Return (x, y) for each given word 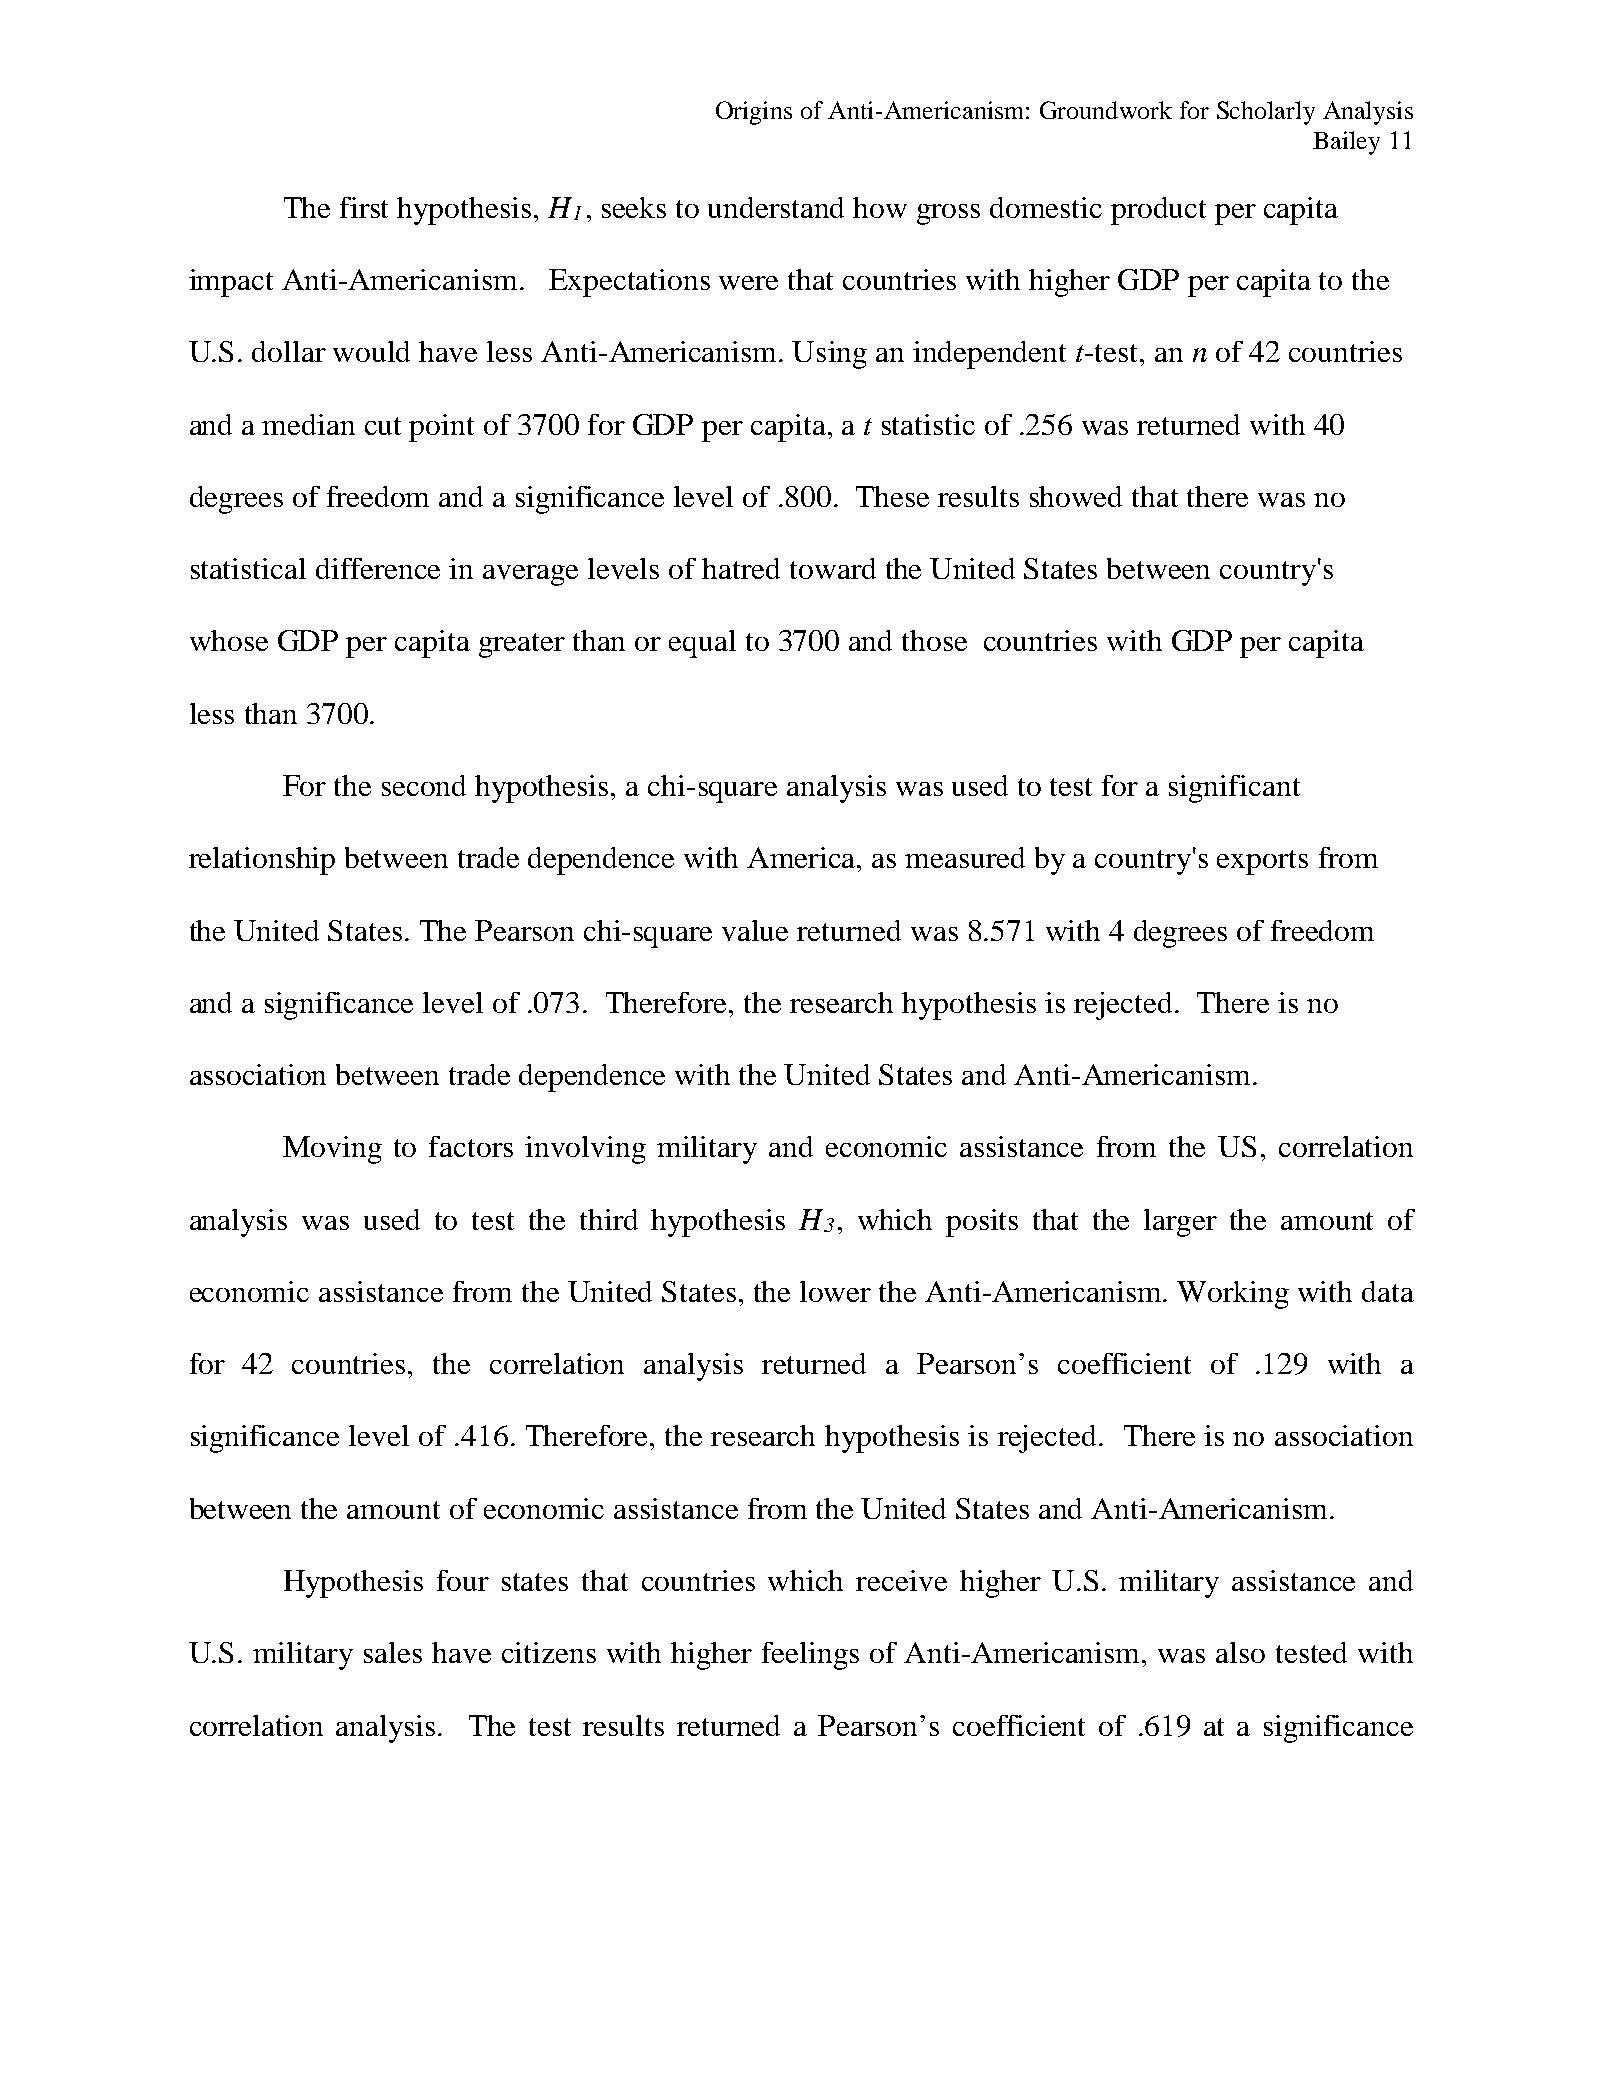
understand (776, 207)
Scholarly (1266, 113)
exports (1262, 862)
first (364, 207)
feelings (810, 1656)
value (755, 930)
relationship (262, 861)
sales (393, 1652)
